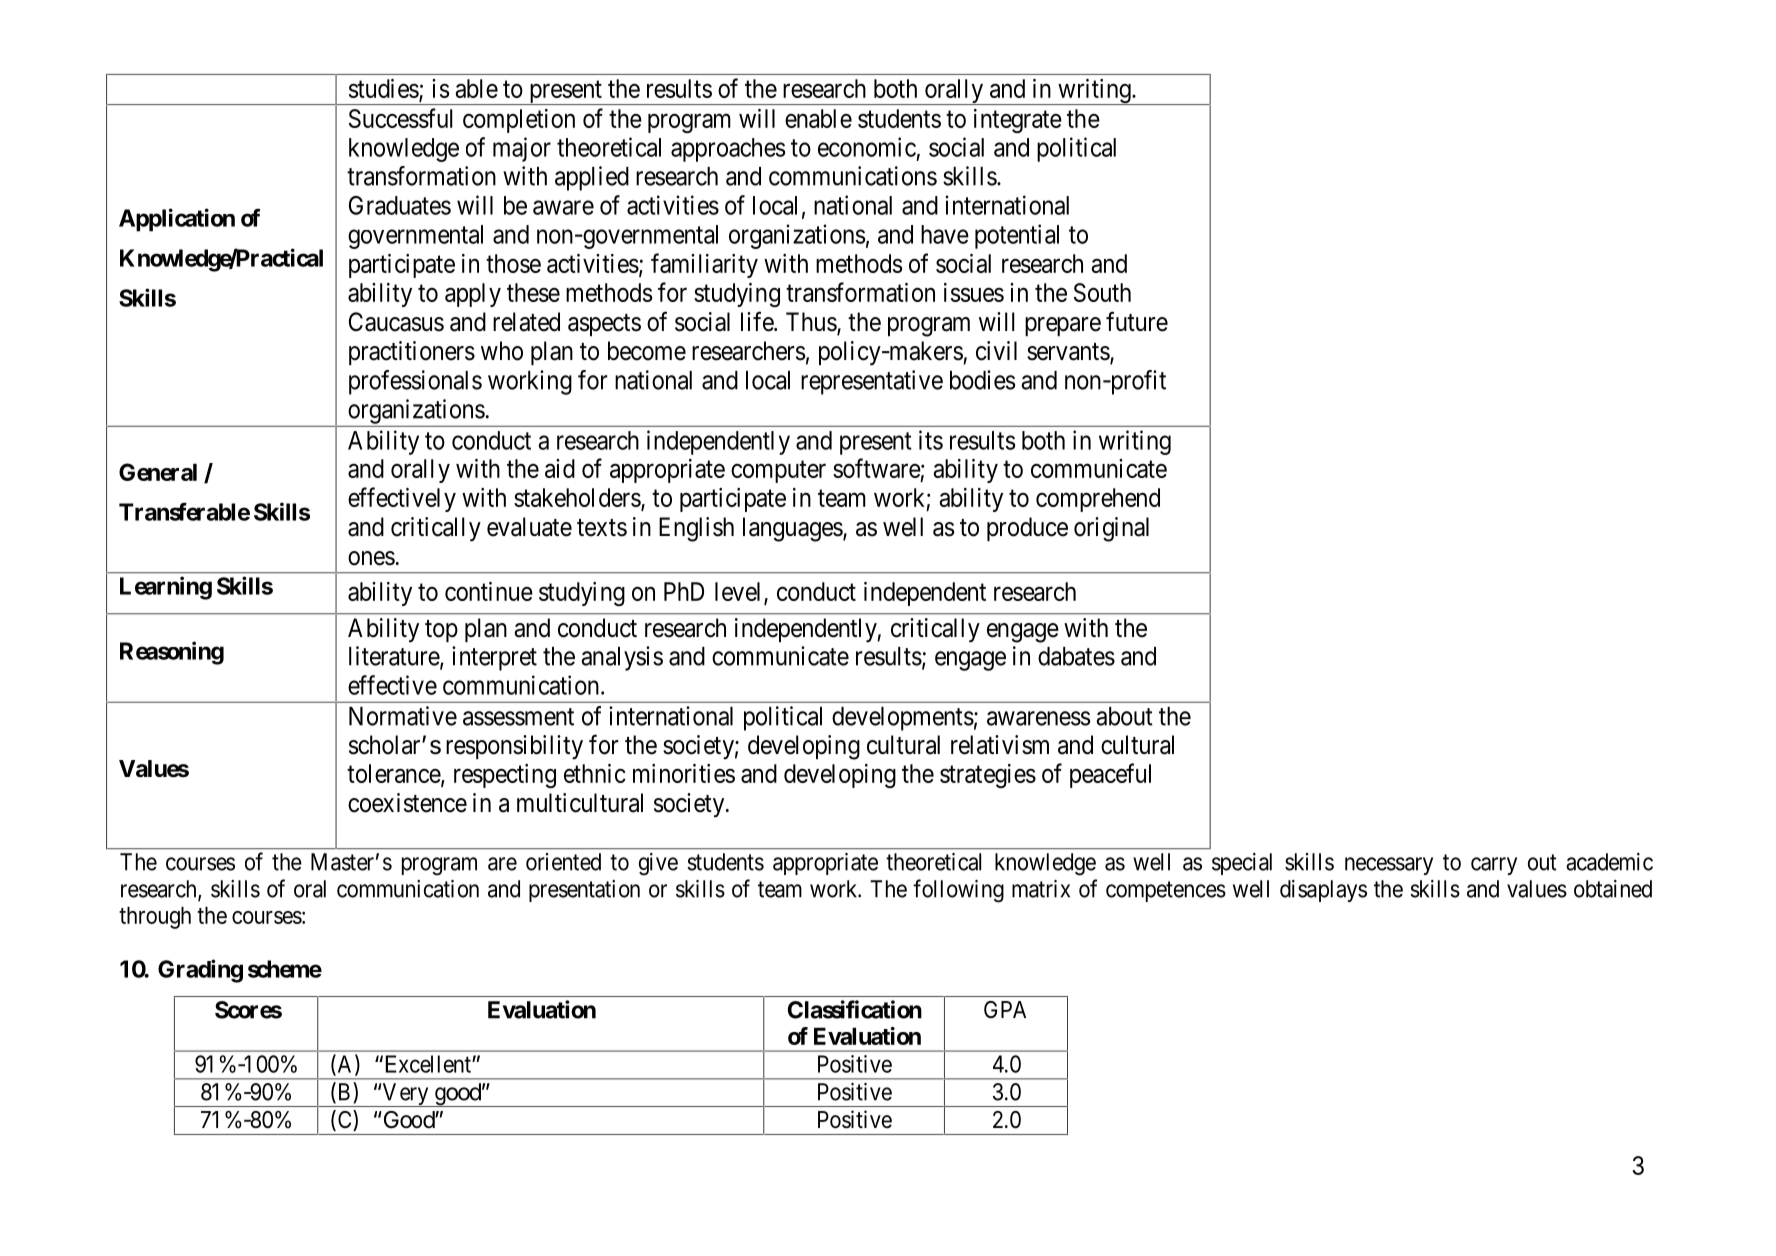  I want to click on Successful, so click(401, 118).
